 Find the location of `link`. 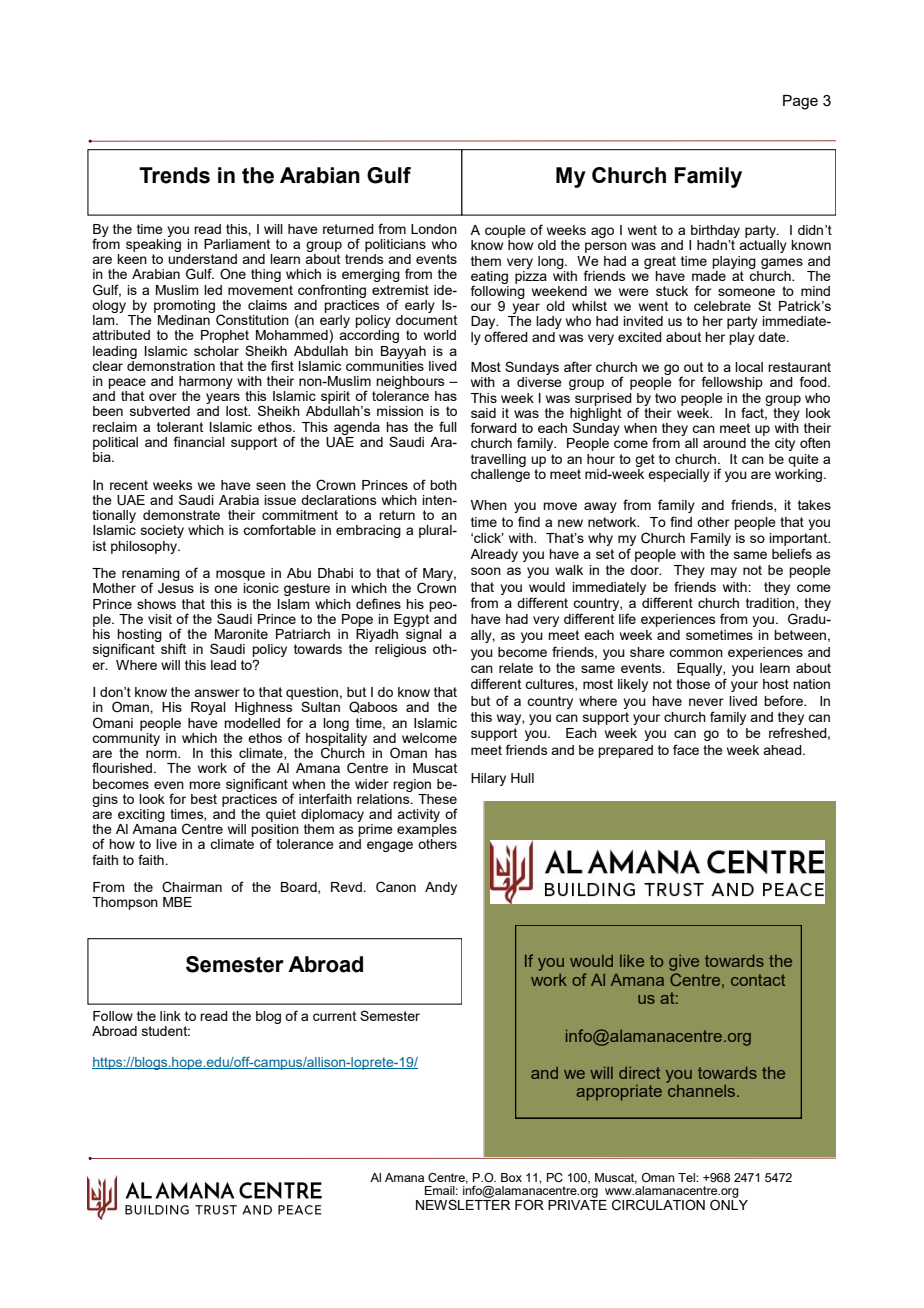

link is located at coordinates (170, 1016).
